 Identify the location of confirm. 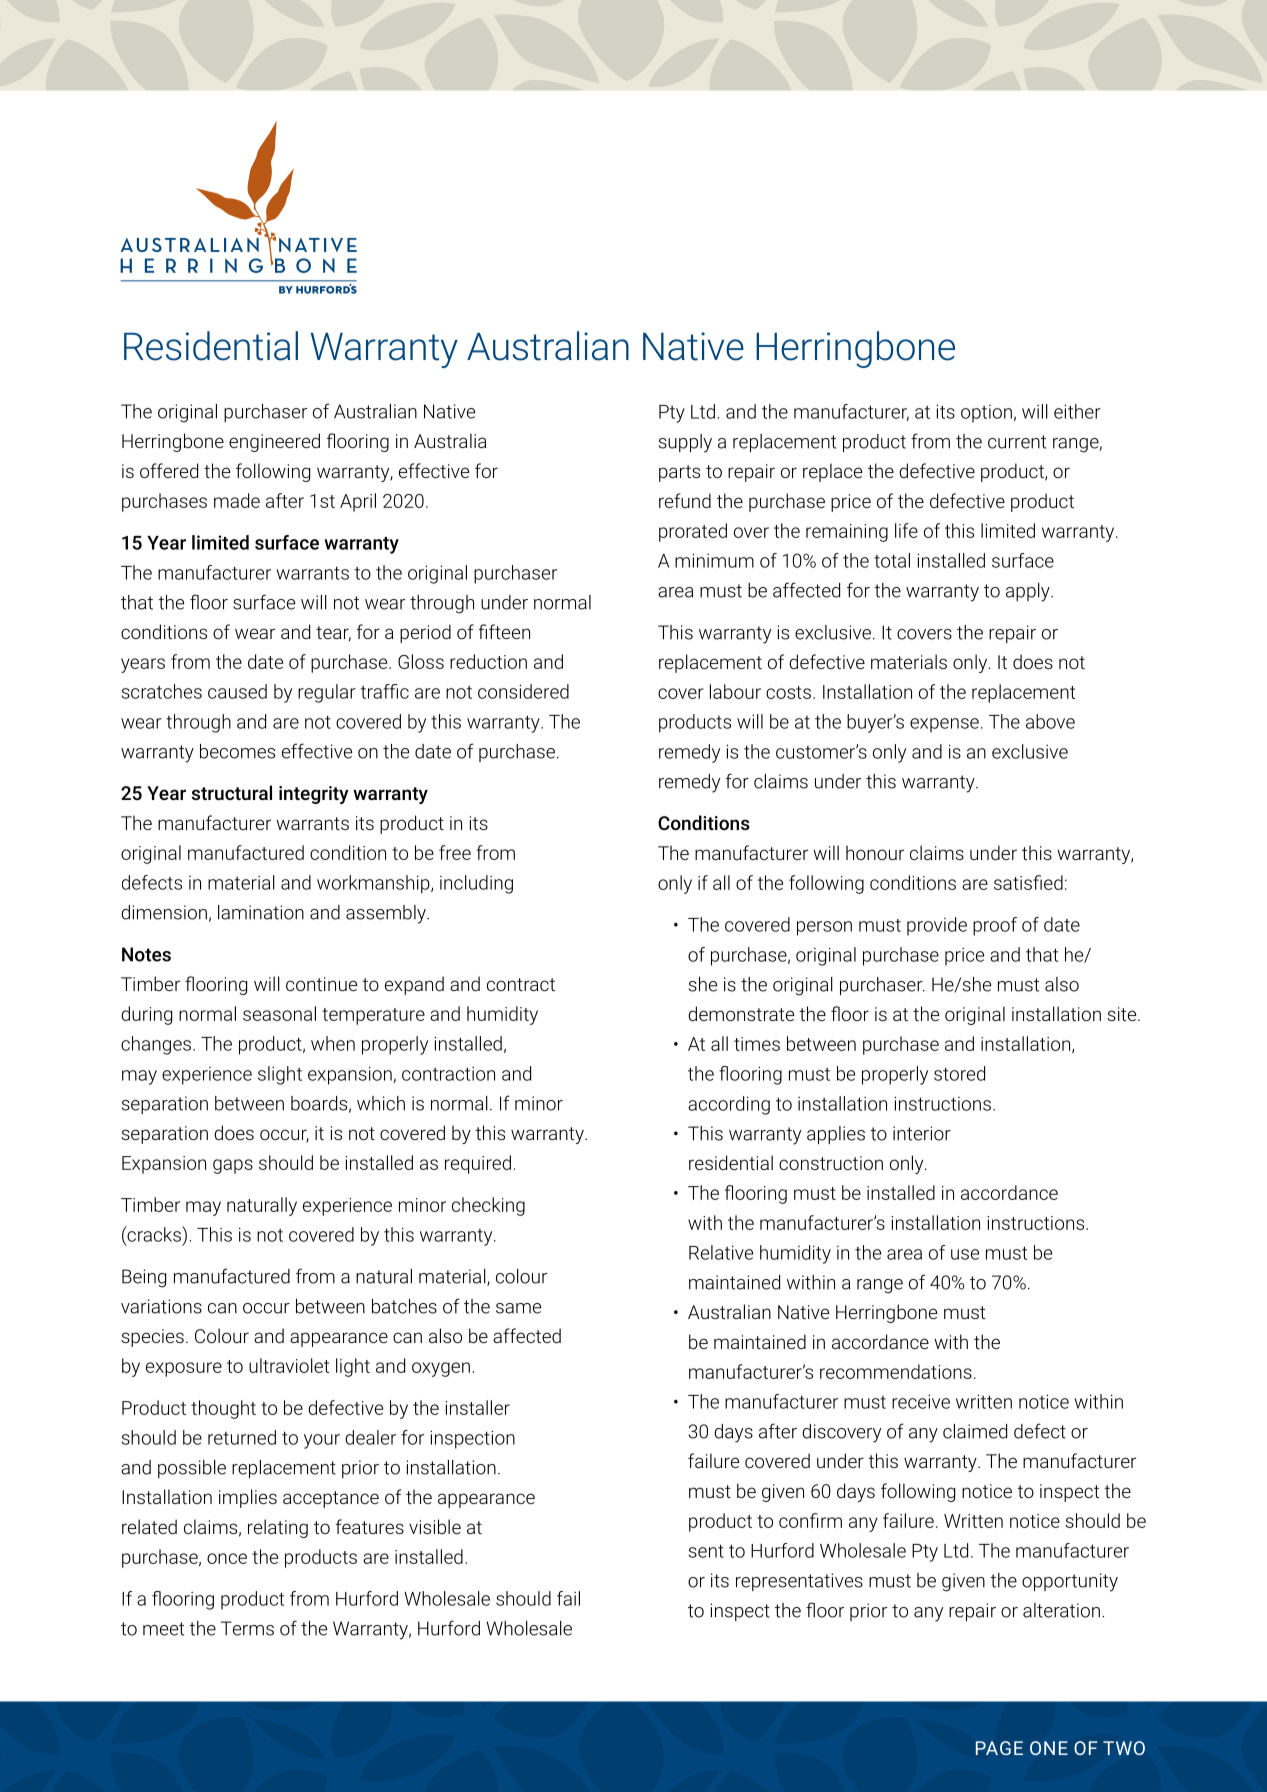
(810, 1520).
